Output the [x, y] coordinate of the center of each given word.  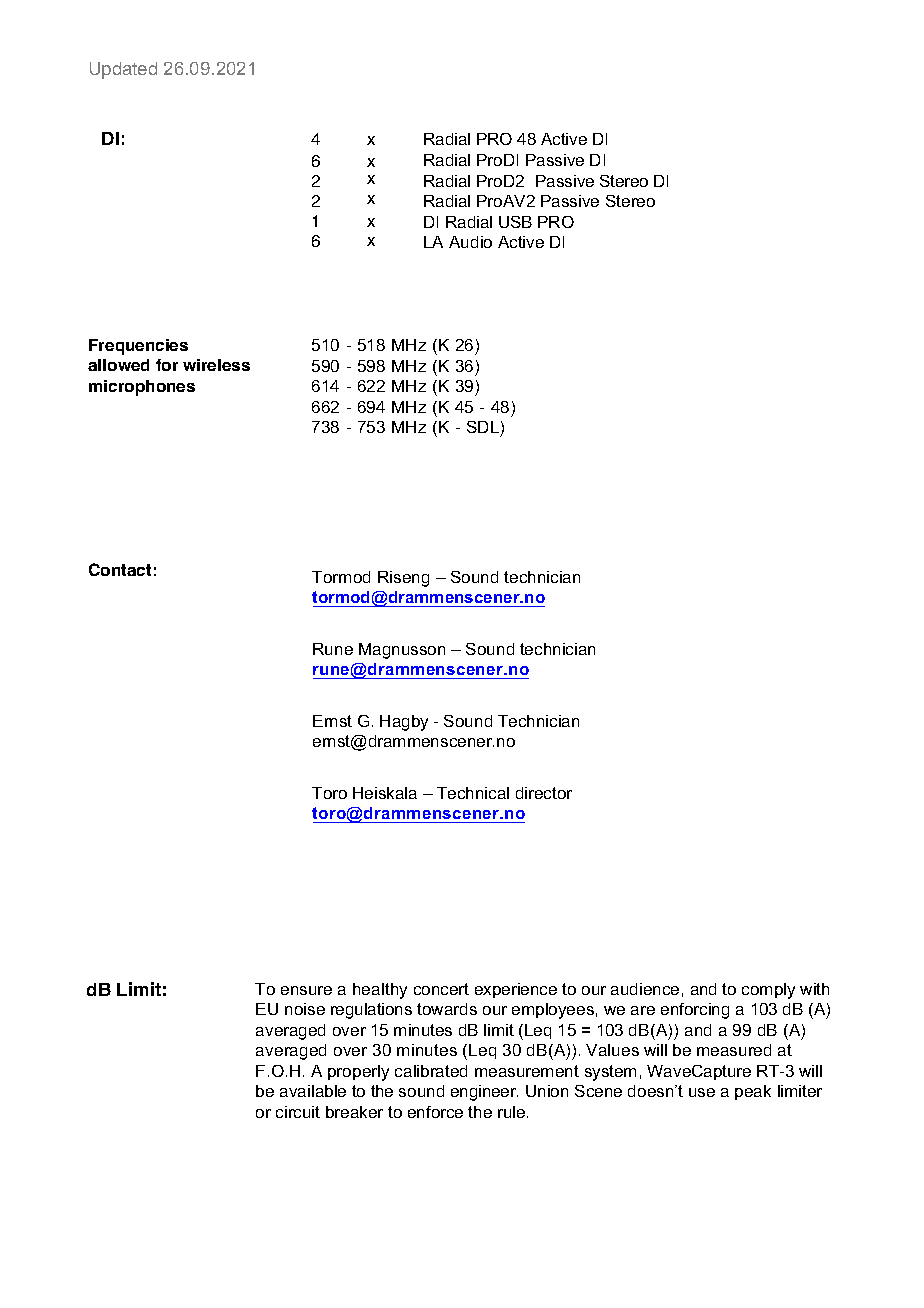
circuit [298, 1112]
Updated [123, 70]
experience [516, 990]
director [544, 793]
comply [768, 991]
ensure [306, 990]
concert [441, 989]
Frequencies [138, 347]
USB [515, 222]
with [814, 989]
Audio [470, 242]
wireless [216, 365]
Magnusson [402, 651]
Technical [473, 793]
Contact [120, 569]
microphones [142, 388]
